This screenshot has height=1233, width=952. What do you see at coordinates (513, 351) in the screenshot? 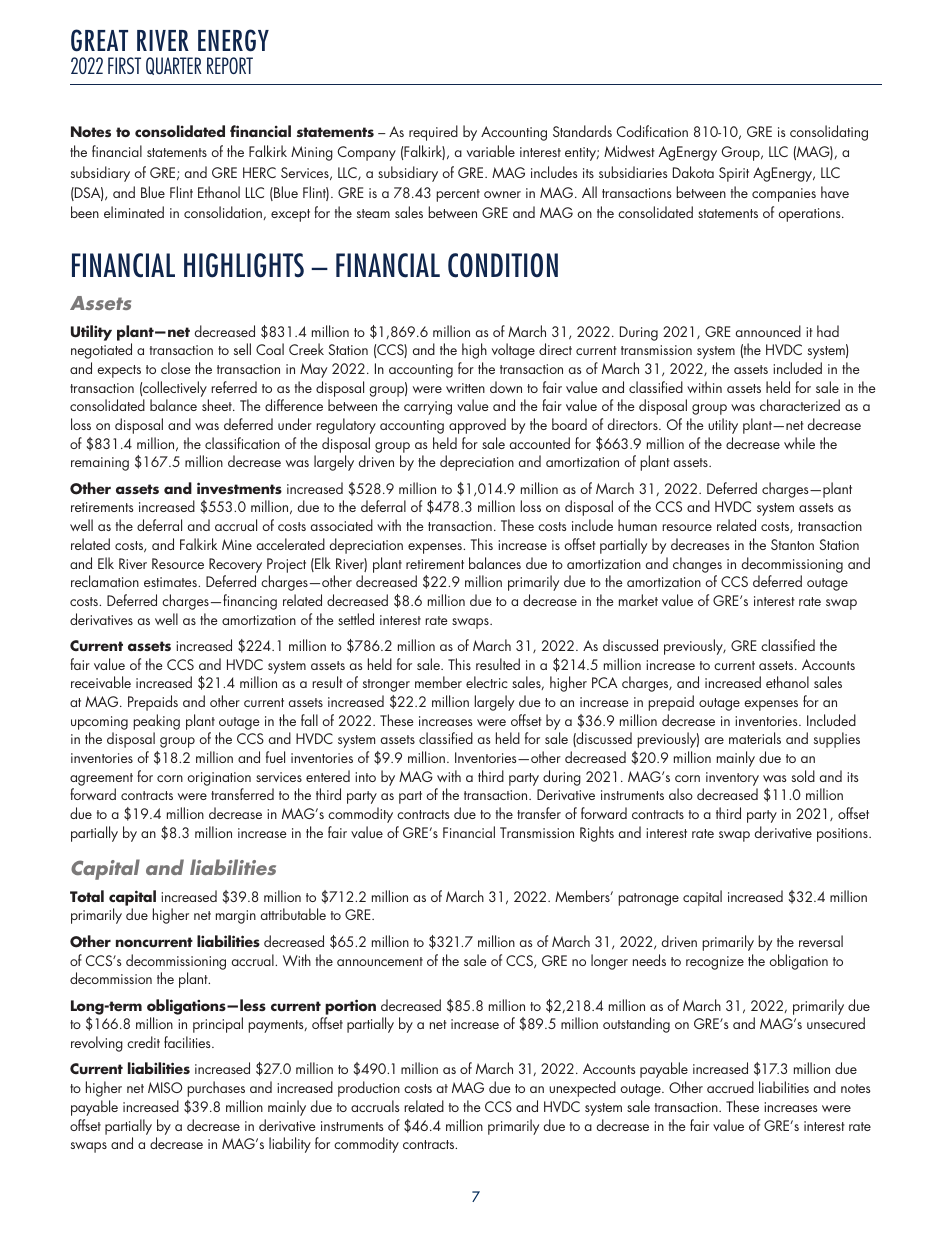
I see `voltage` at bounding box center [513, 351].
